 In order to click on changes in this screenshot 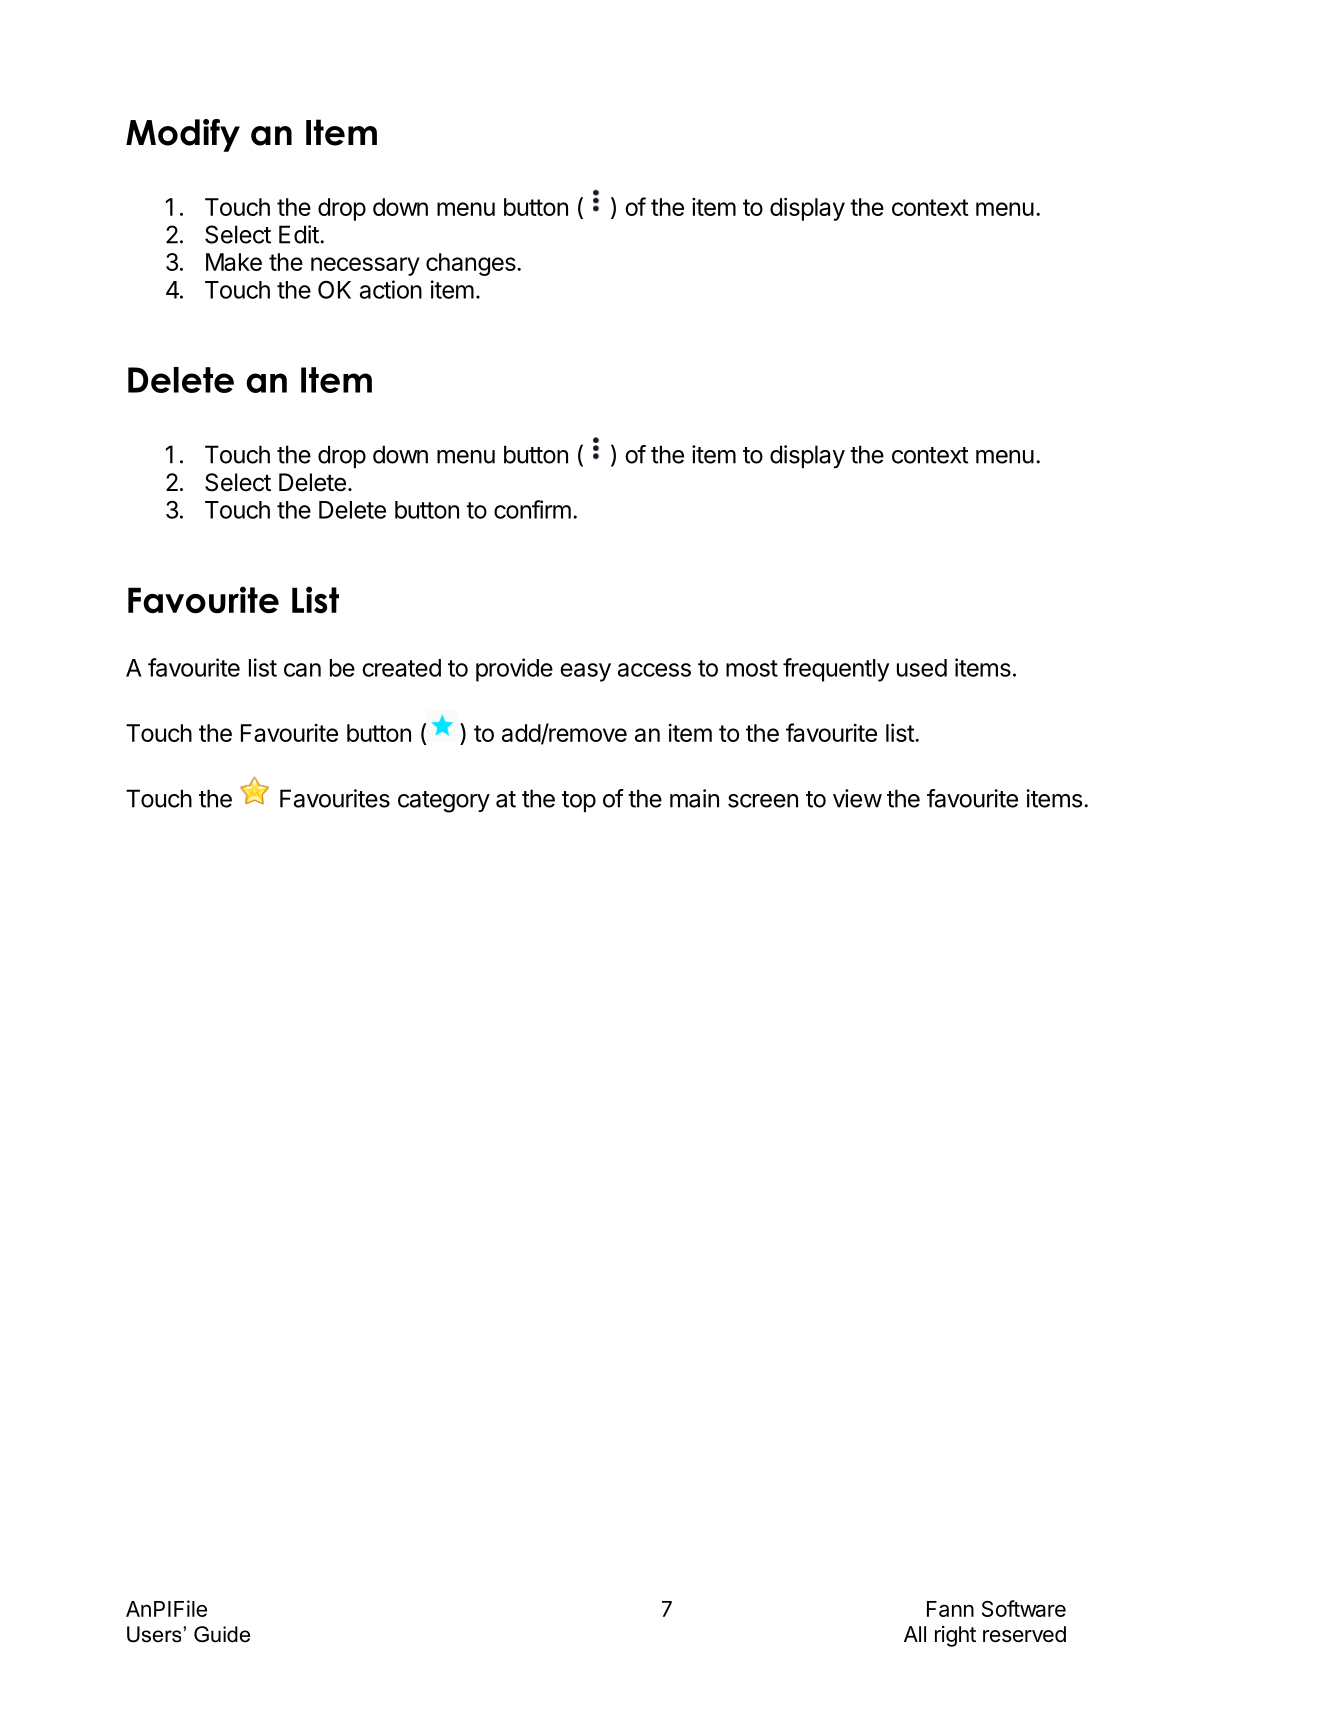, I will do `click(472, 264)`.
